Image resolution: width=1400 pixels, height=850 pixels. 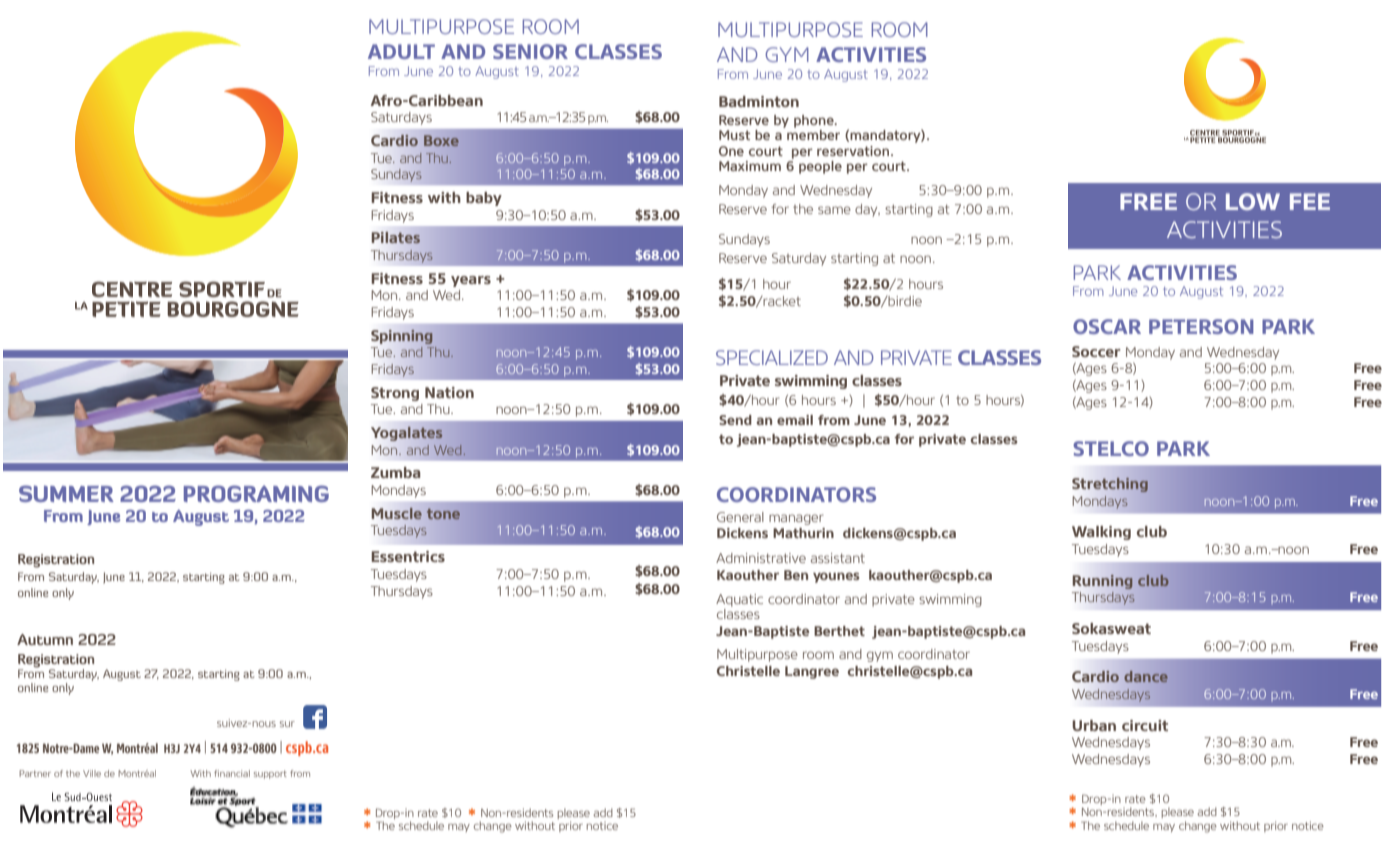 I want to click on Walking, so click(x=1101, y=533).
